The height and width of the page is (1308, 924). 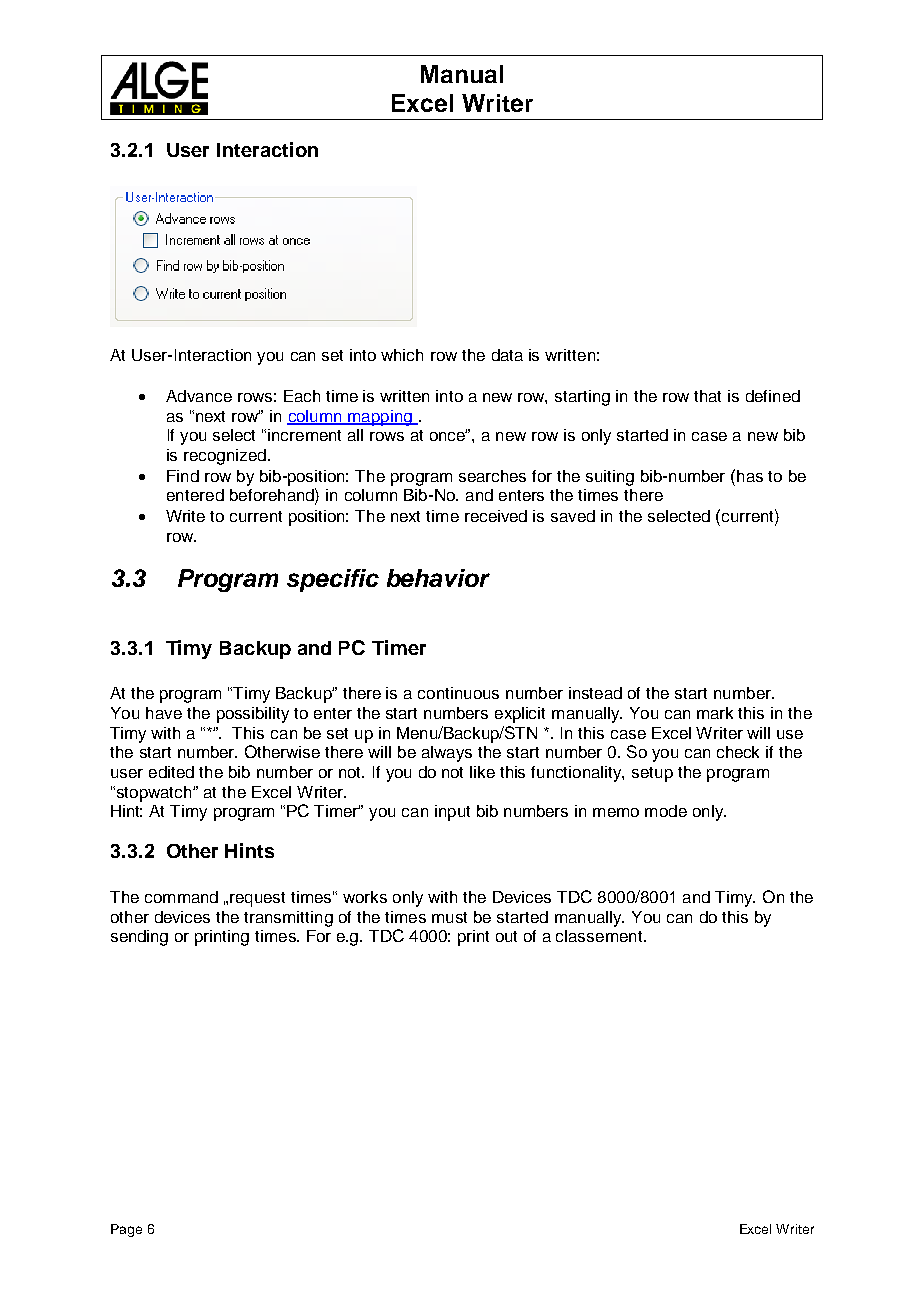 What do you see at coordinates (171, 772) in the page?
I see `edited` at bounding box center [171, 772].
